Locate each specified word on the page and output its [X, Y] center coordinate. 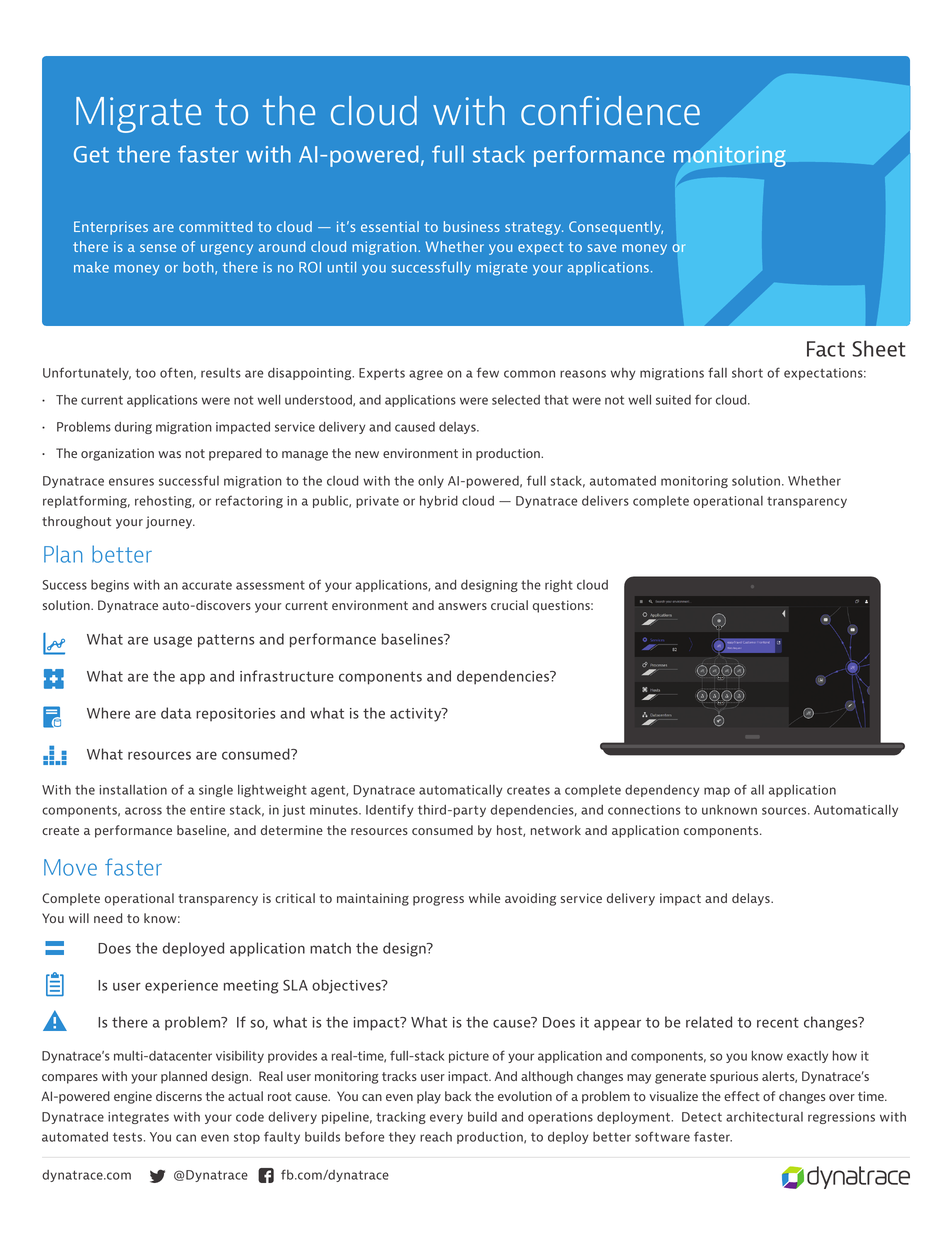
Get [91, 154]
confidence [610, 111]
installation [133, 790]
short [747, 373]
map [717, 792]
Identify [389, 810]
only [431, 482]
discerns [179, 1096]
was [169, 454]
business [472, 226]
